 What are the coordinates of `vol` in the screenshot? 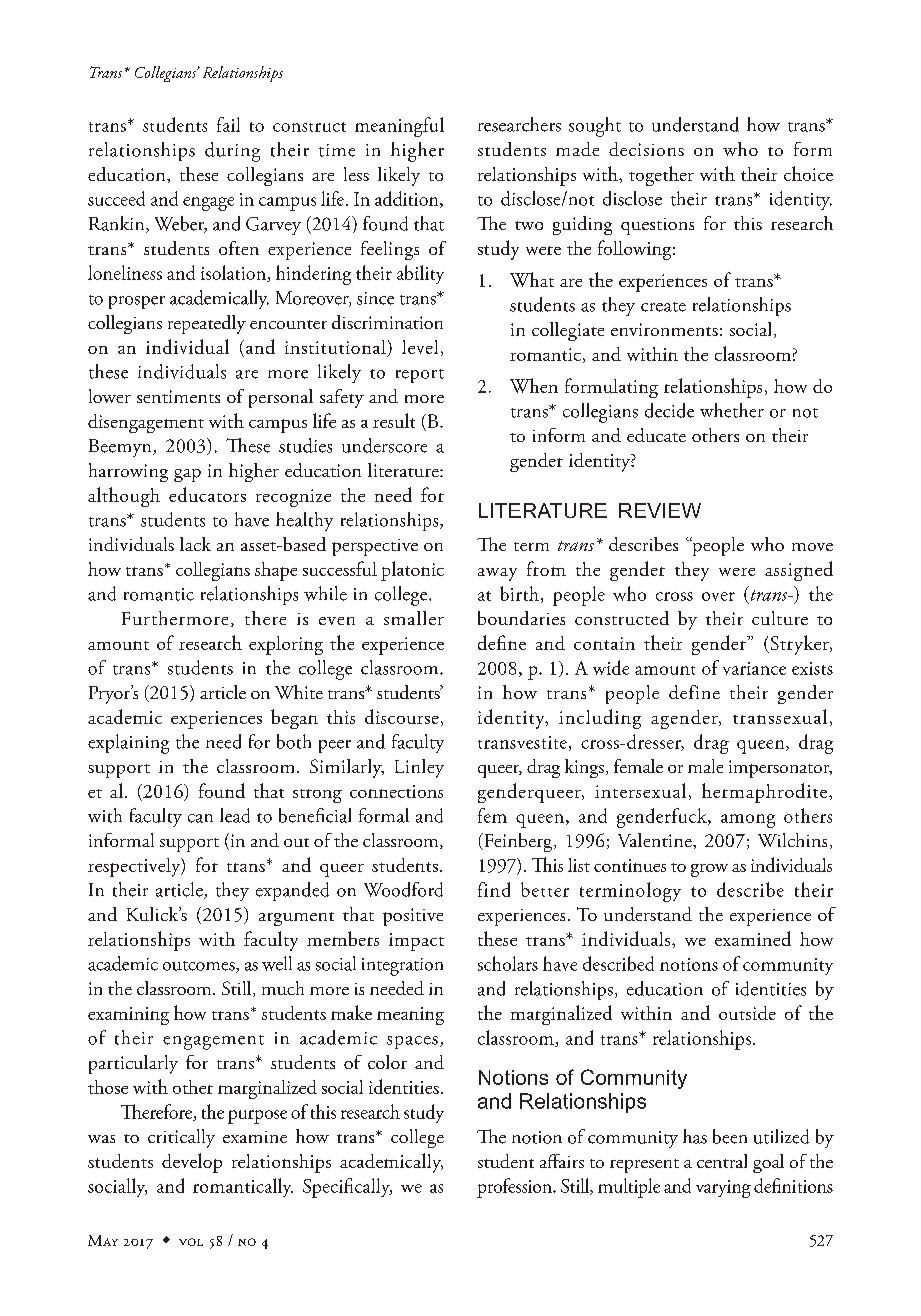 It's located at (191, 1242).
